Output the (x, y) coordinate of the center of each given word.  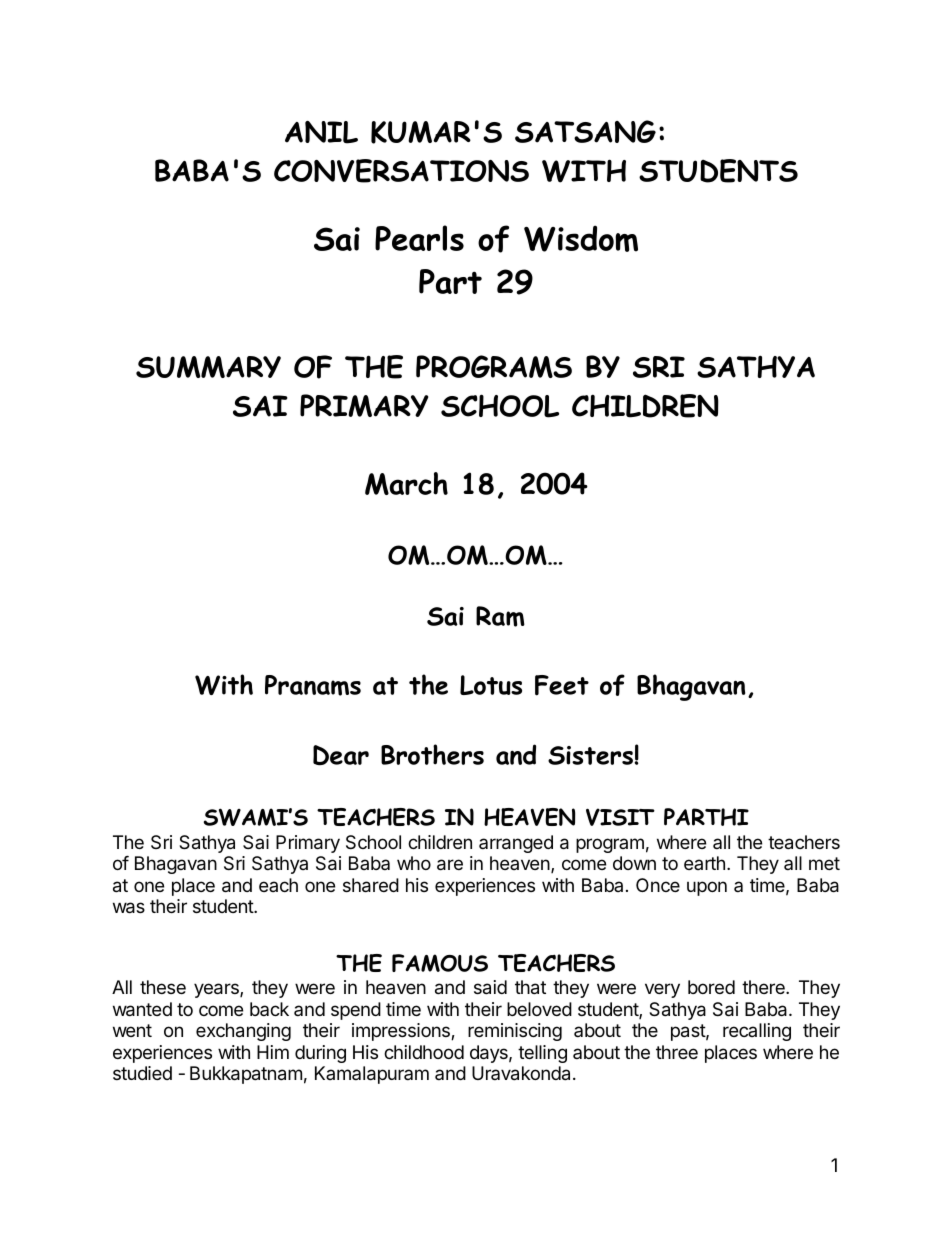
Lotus (491, 685)
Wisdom (581, 238)
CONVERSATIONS (401, 171)
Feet (562, 685)
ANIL (321, 132)
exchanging (243, 1032)
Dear (341, 755)
